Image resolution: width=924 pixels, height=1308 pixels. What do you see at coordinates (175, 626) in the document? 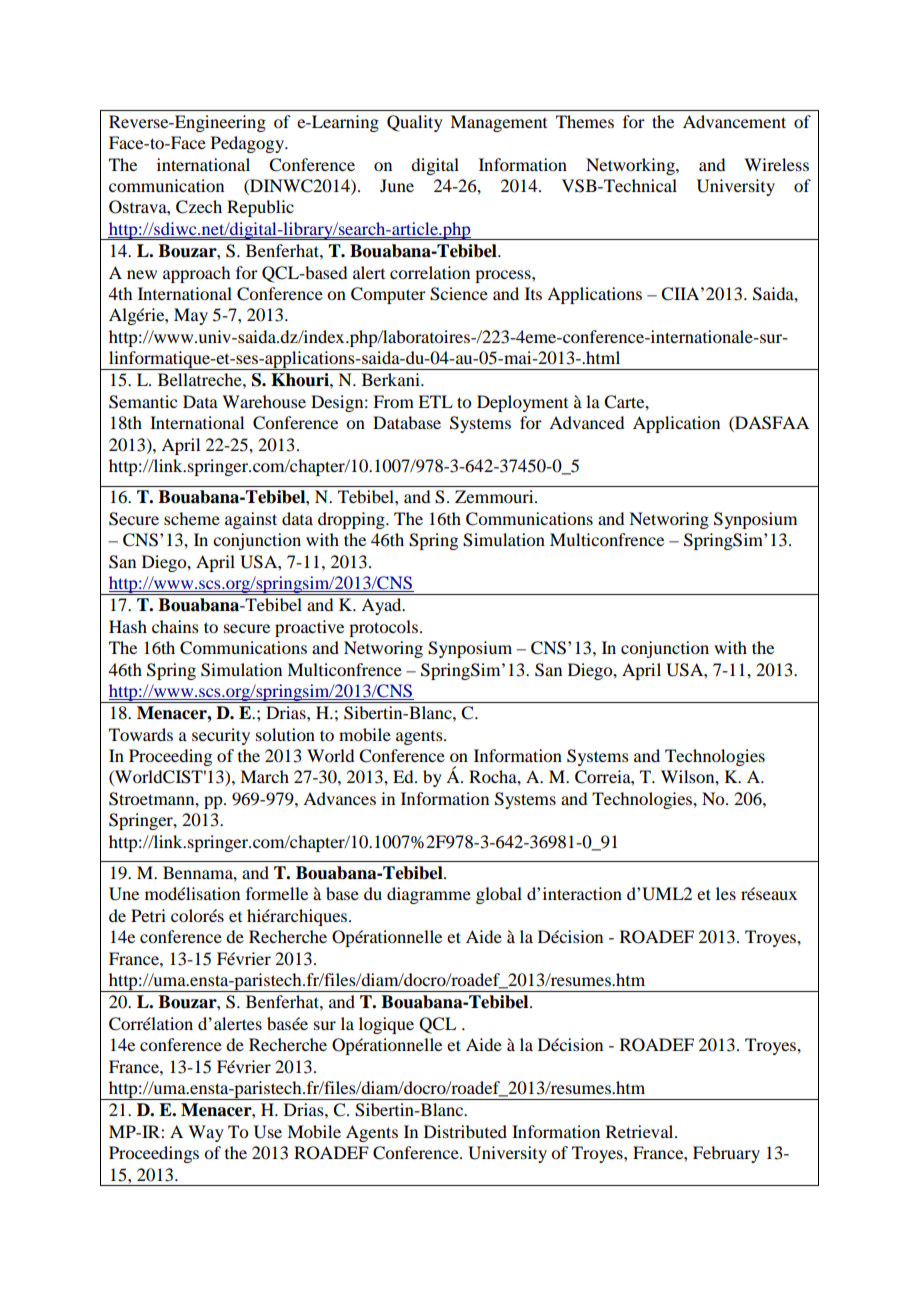
I see `chains` at bounding box center [175, 626].
